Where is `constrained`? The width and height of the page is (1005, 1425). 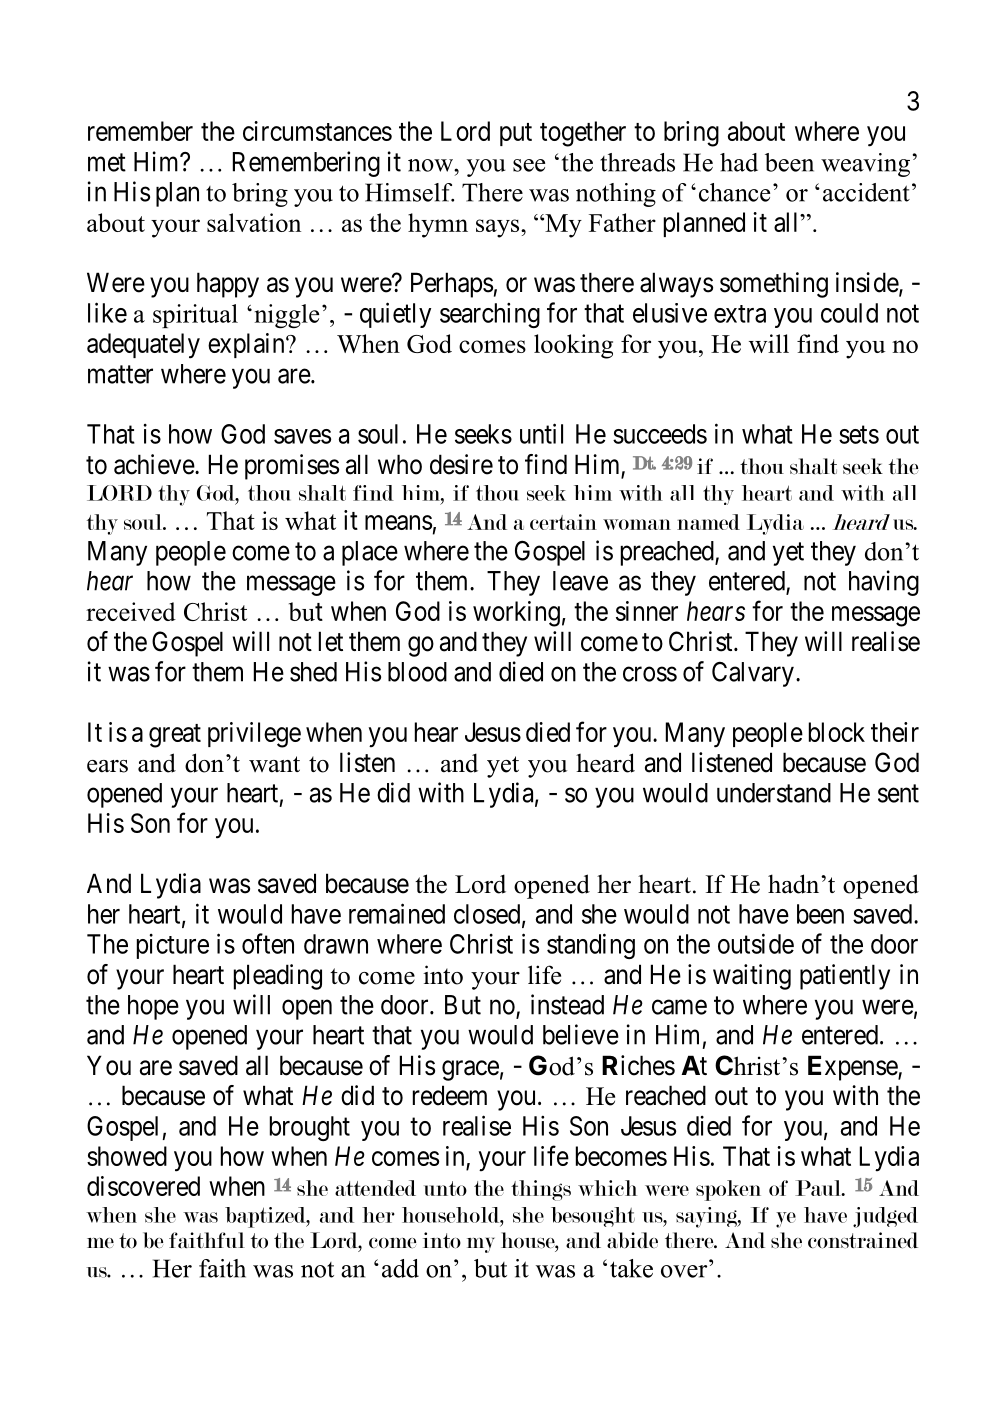 constrained is located at coordinates (863, 1240).
